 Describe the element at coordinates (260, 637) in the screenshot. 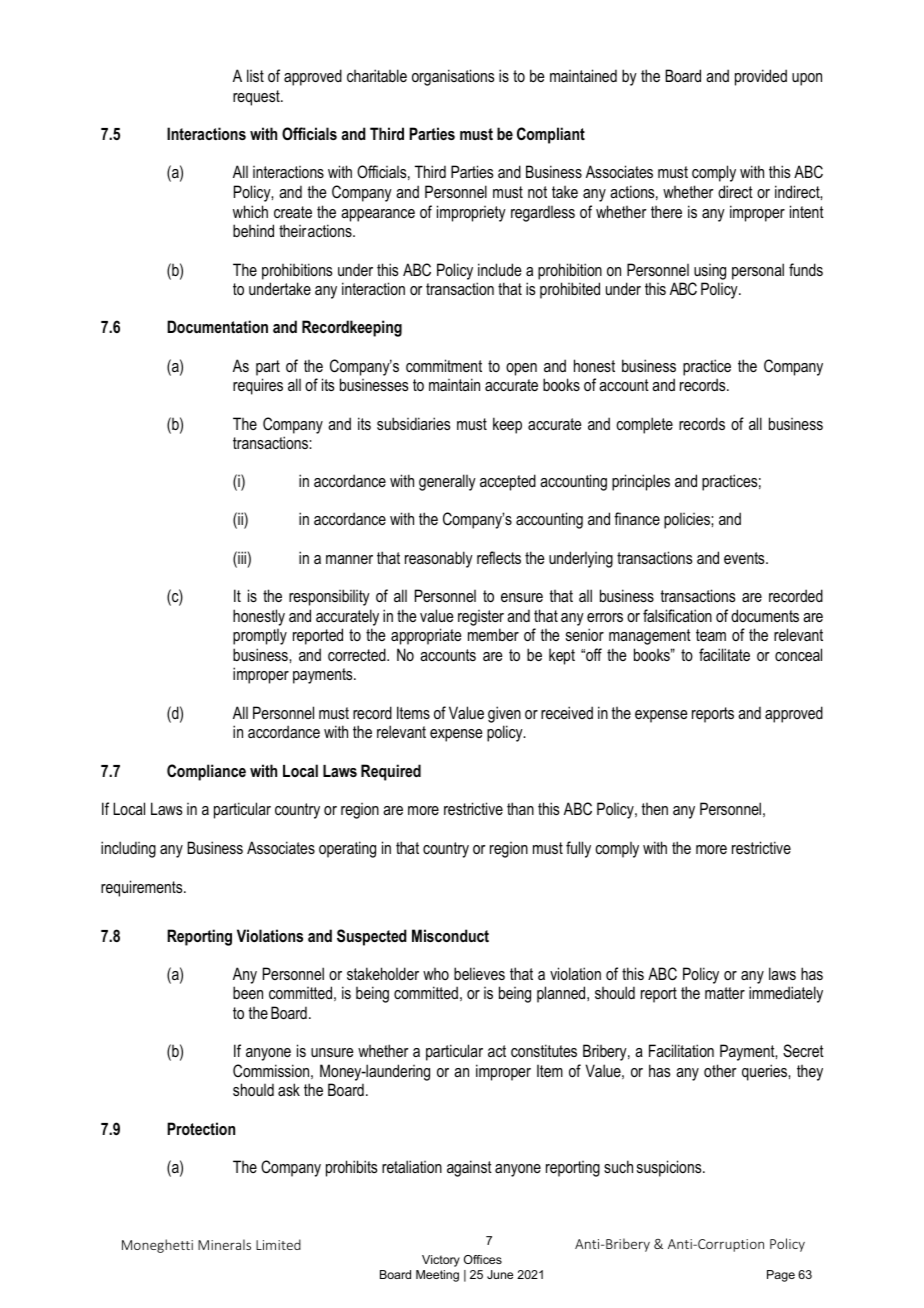

I see `promptly` at that location.
